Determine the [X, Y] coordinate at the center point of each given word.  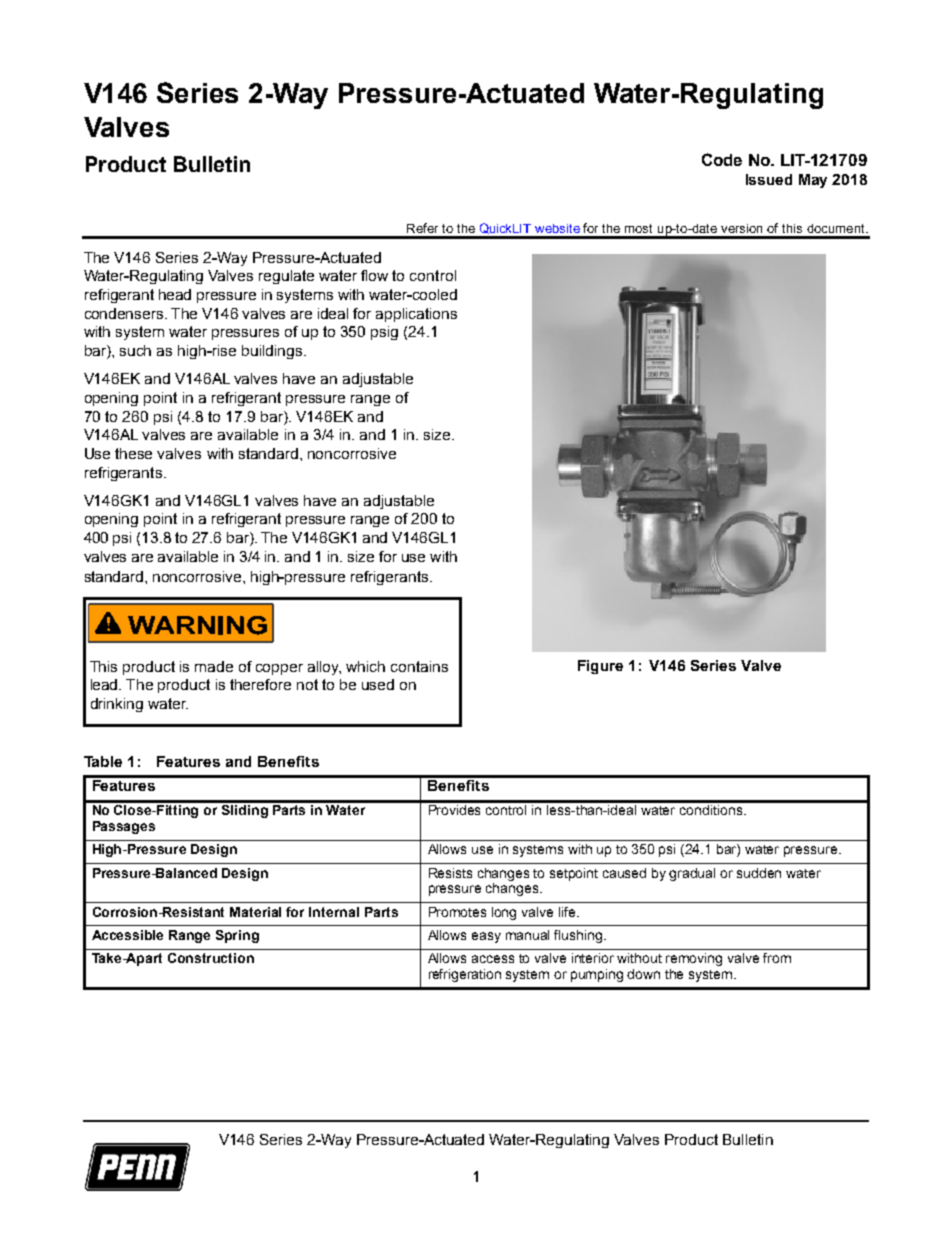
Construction [211, 958]
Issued [769, 179]
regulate [286, 277]
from [777, 958]
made [214, 666]
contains [419, 666]
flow [374, 275]
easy [486, 937]
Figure [600, 667]
